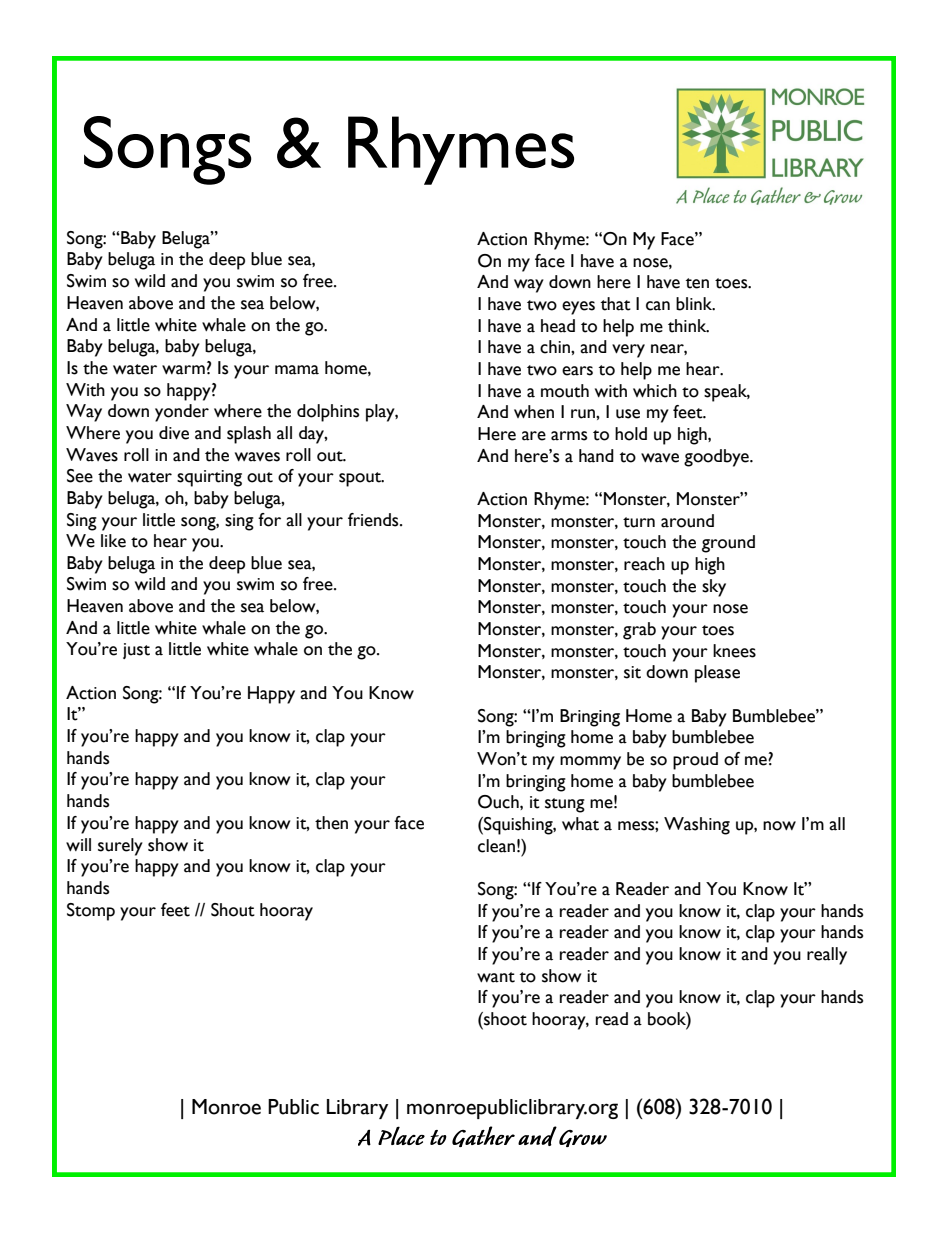 The image size is (952, 1233). What do you see at coordinates (233, 910) in the document?
I see `Shout` at bounding box center [233, 910].
